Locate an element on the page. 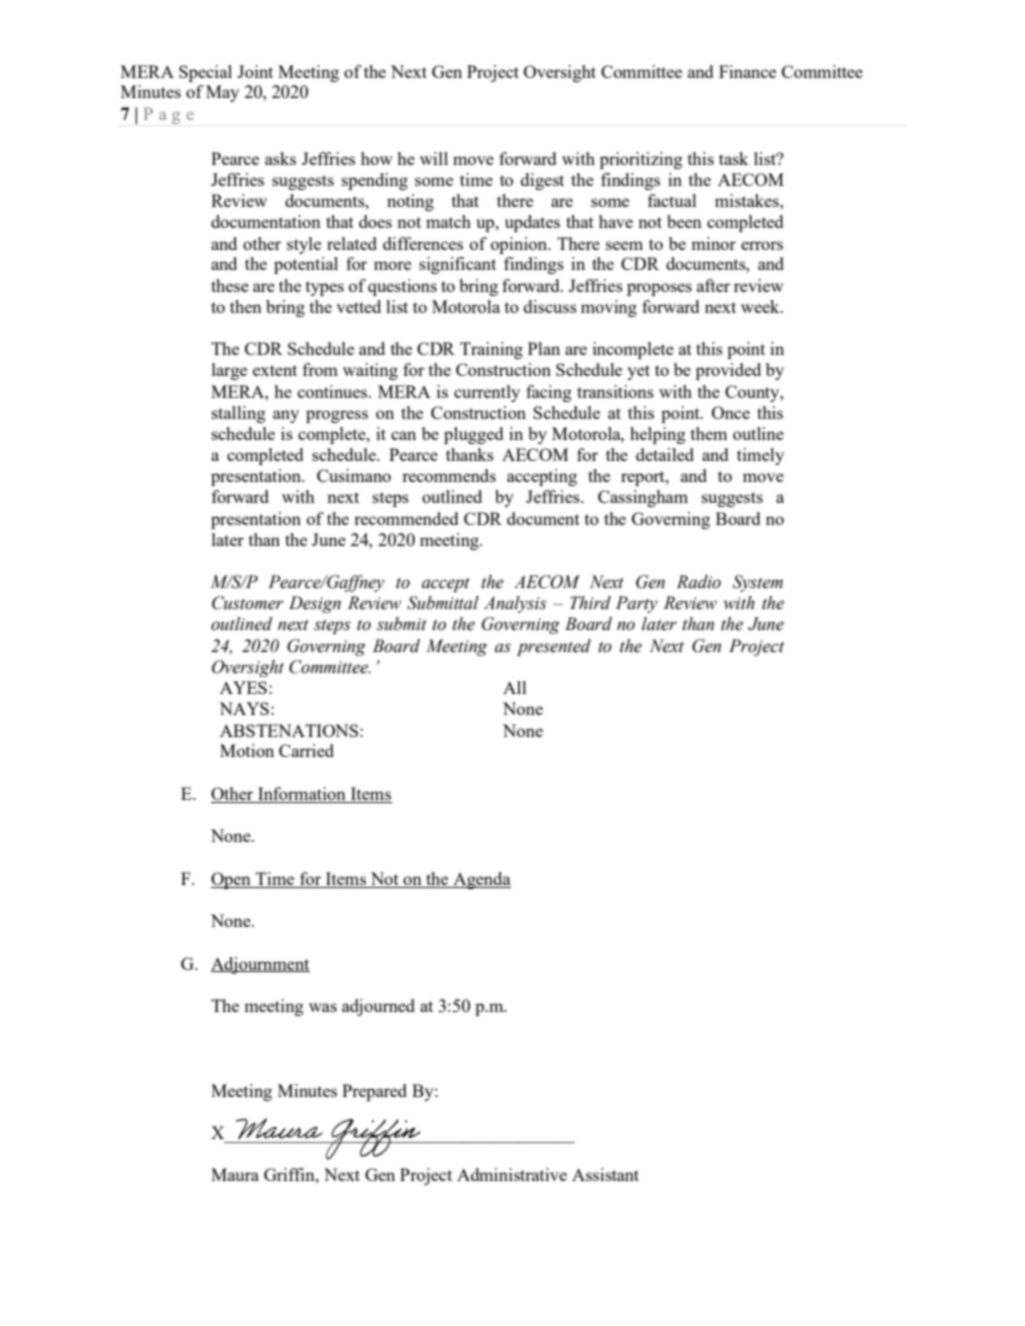 The width and height of the document is (1025, 1326). Customer is located at coordinates (248, 603).
